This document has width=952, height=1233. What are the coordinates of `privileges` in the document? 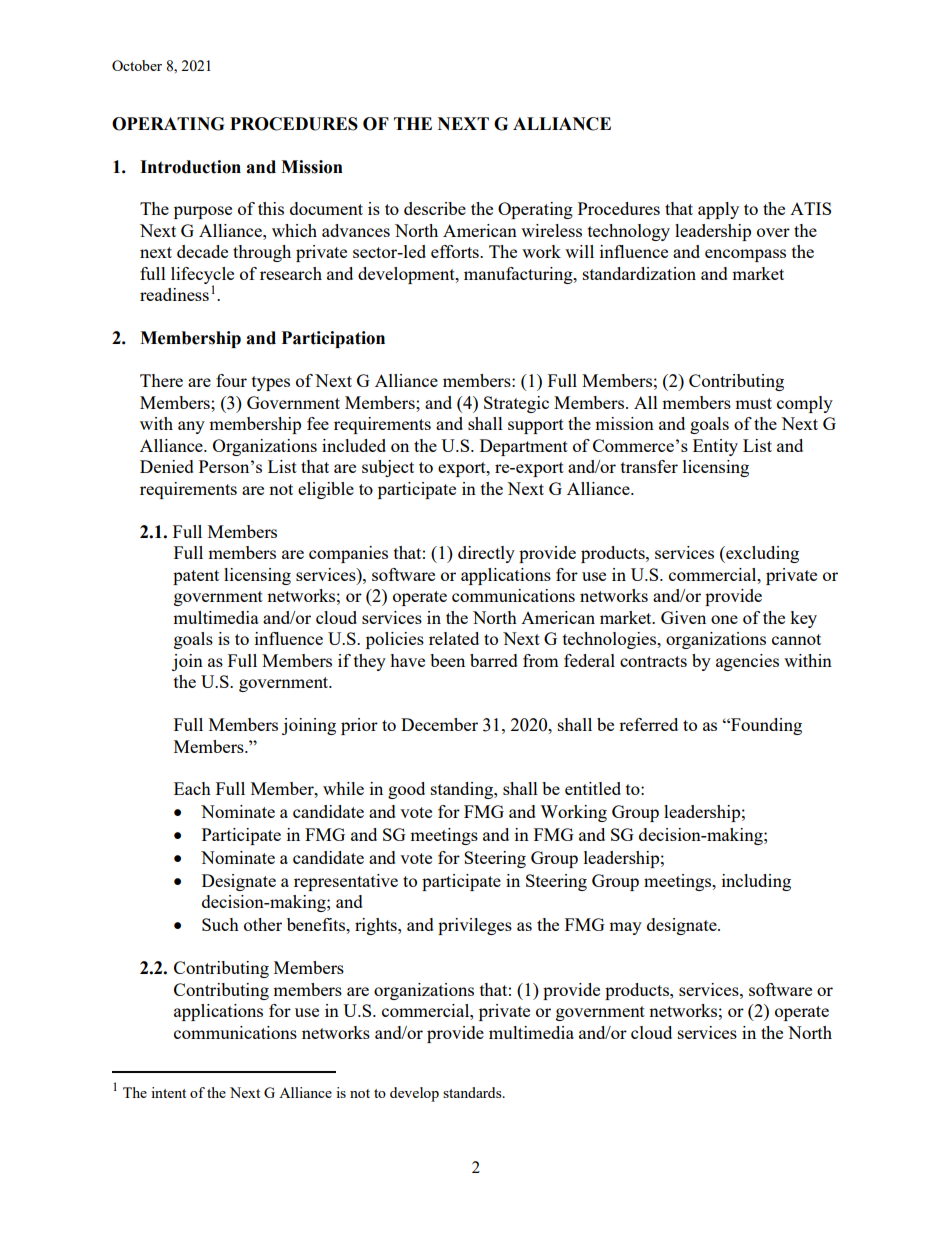 It's located at (475, 926).
